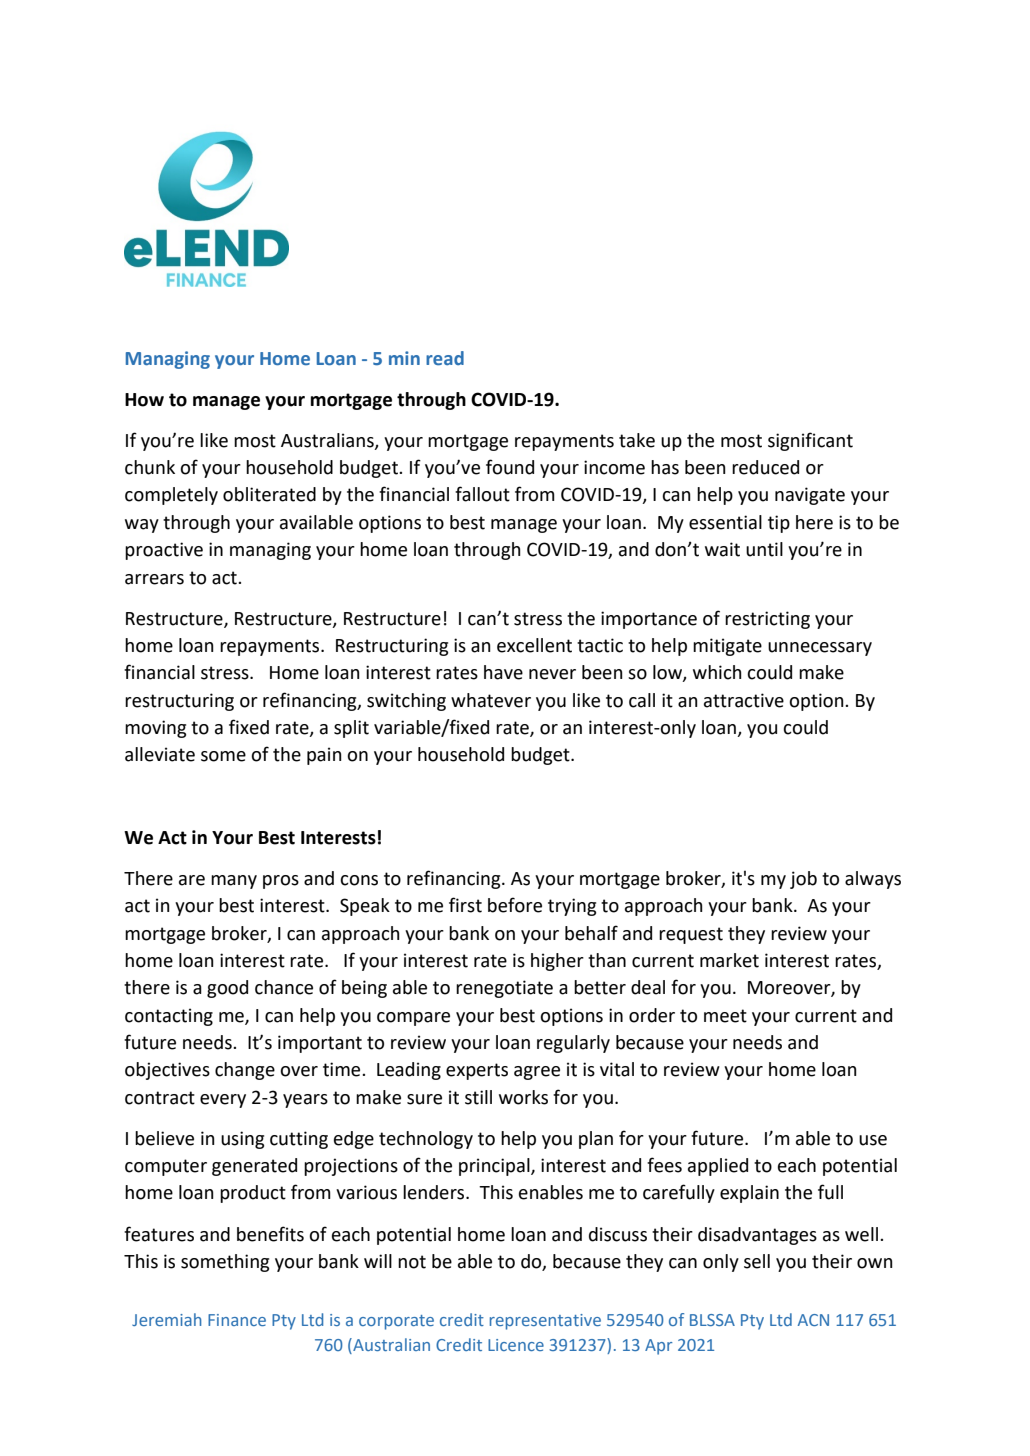 This page has height=1456, width=1030. I want to click on Finance, so click(237, 1320).
